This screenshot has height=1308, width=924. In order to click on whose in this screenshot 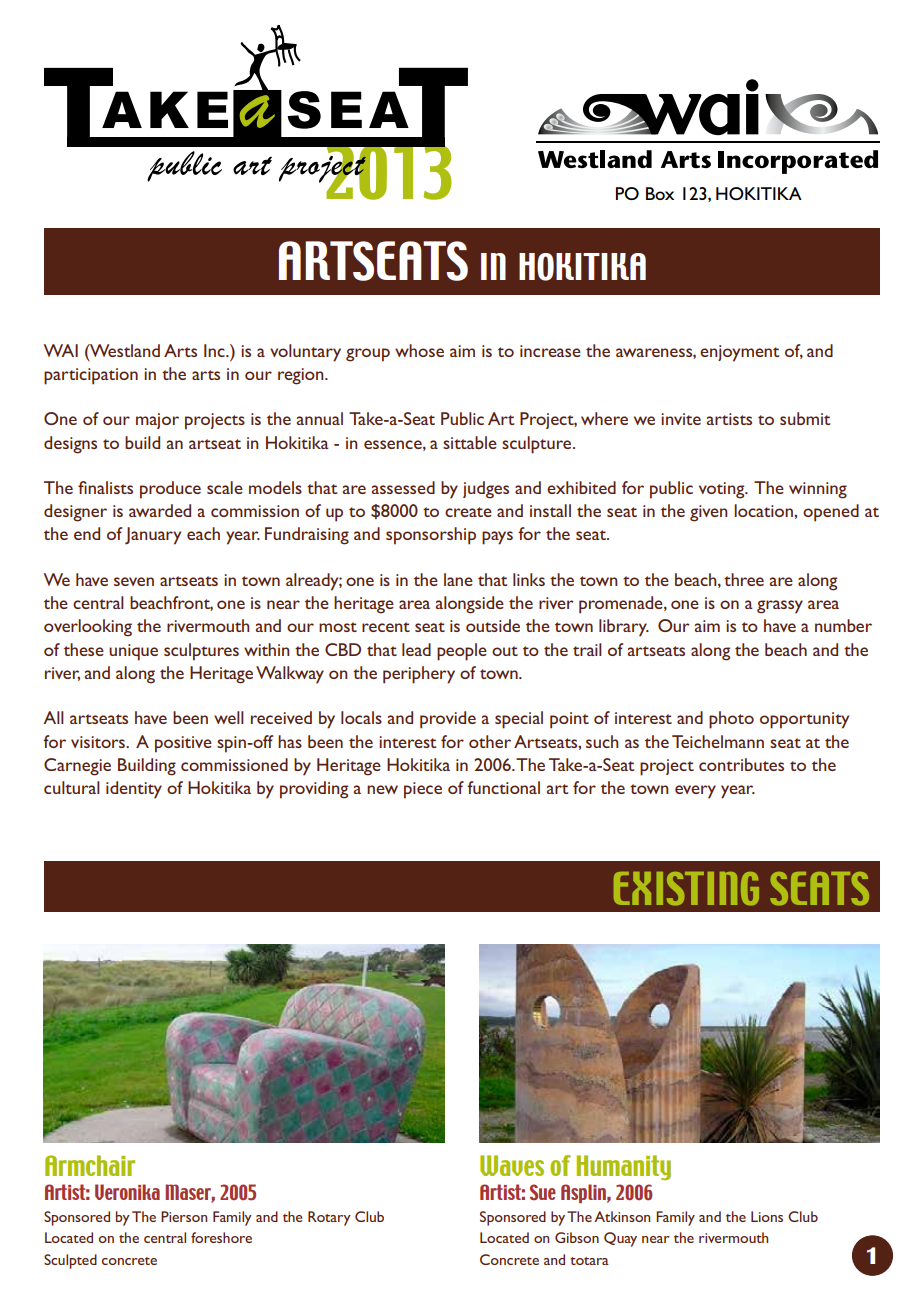, I will do `click(419, 350)`.
